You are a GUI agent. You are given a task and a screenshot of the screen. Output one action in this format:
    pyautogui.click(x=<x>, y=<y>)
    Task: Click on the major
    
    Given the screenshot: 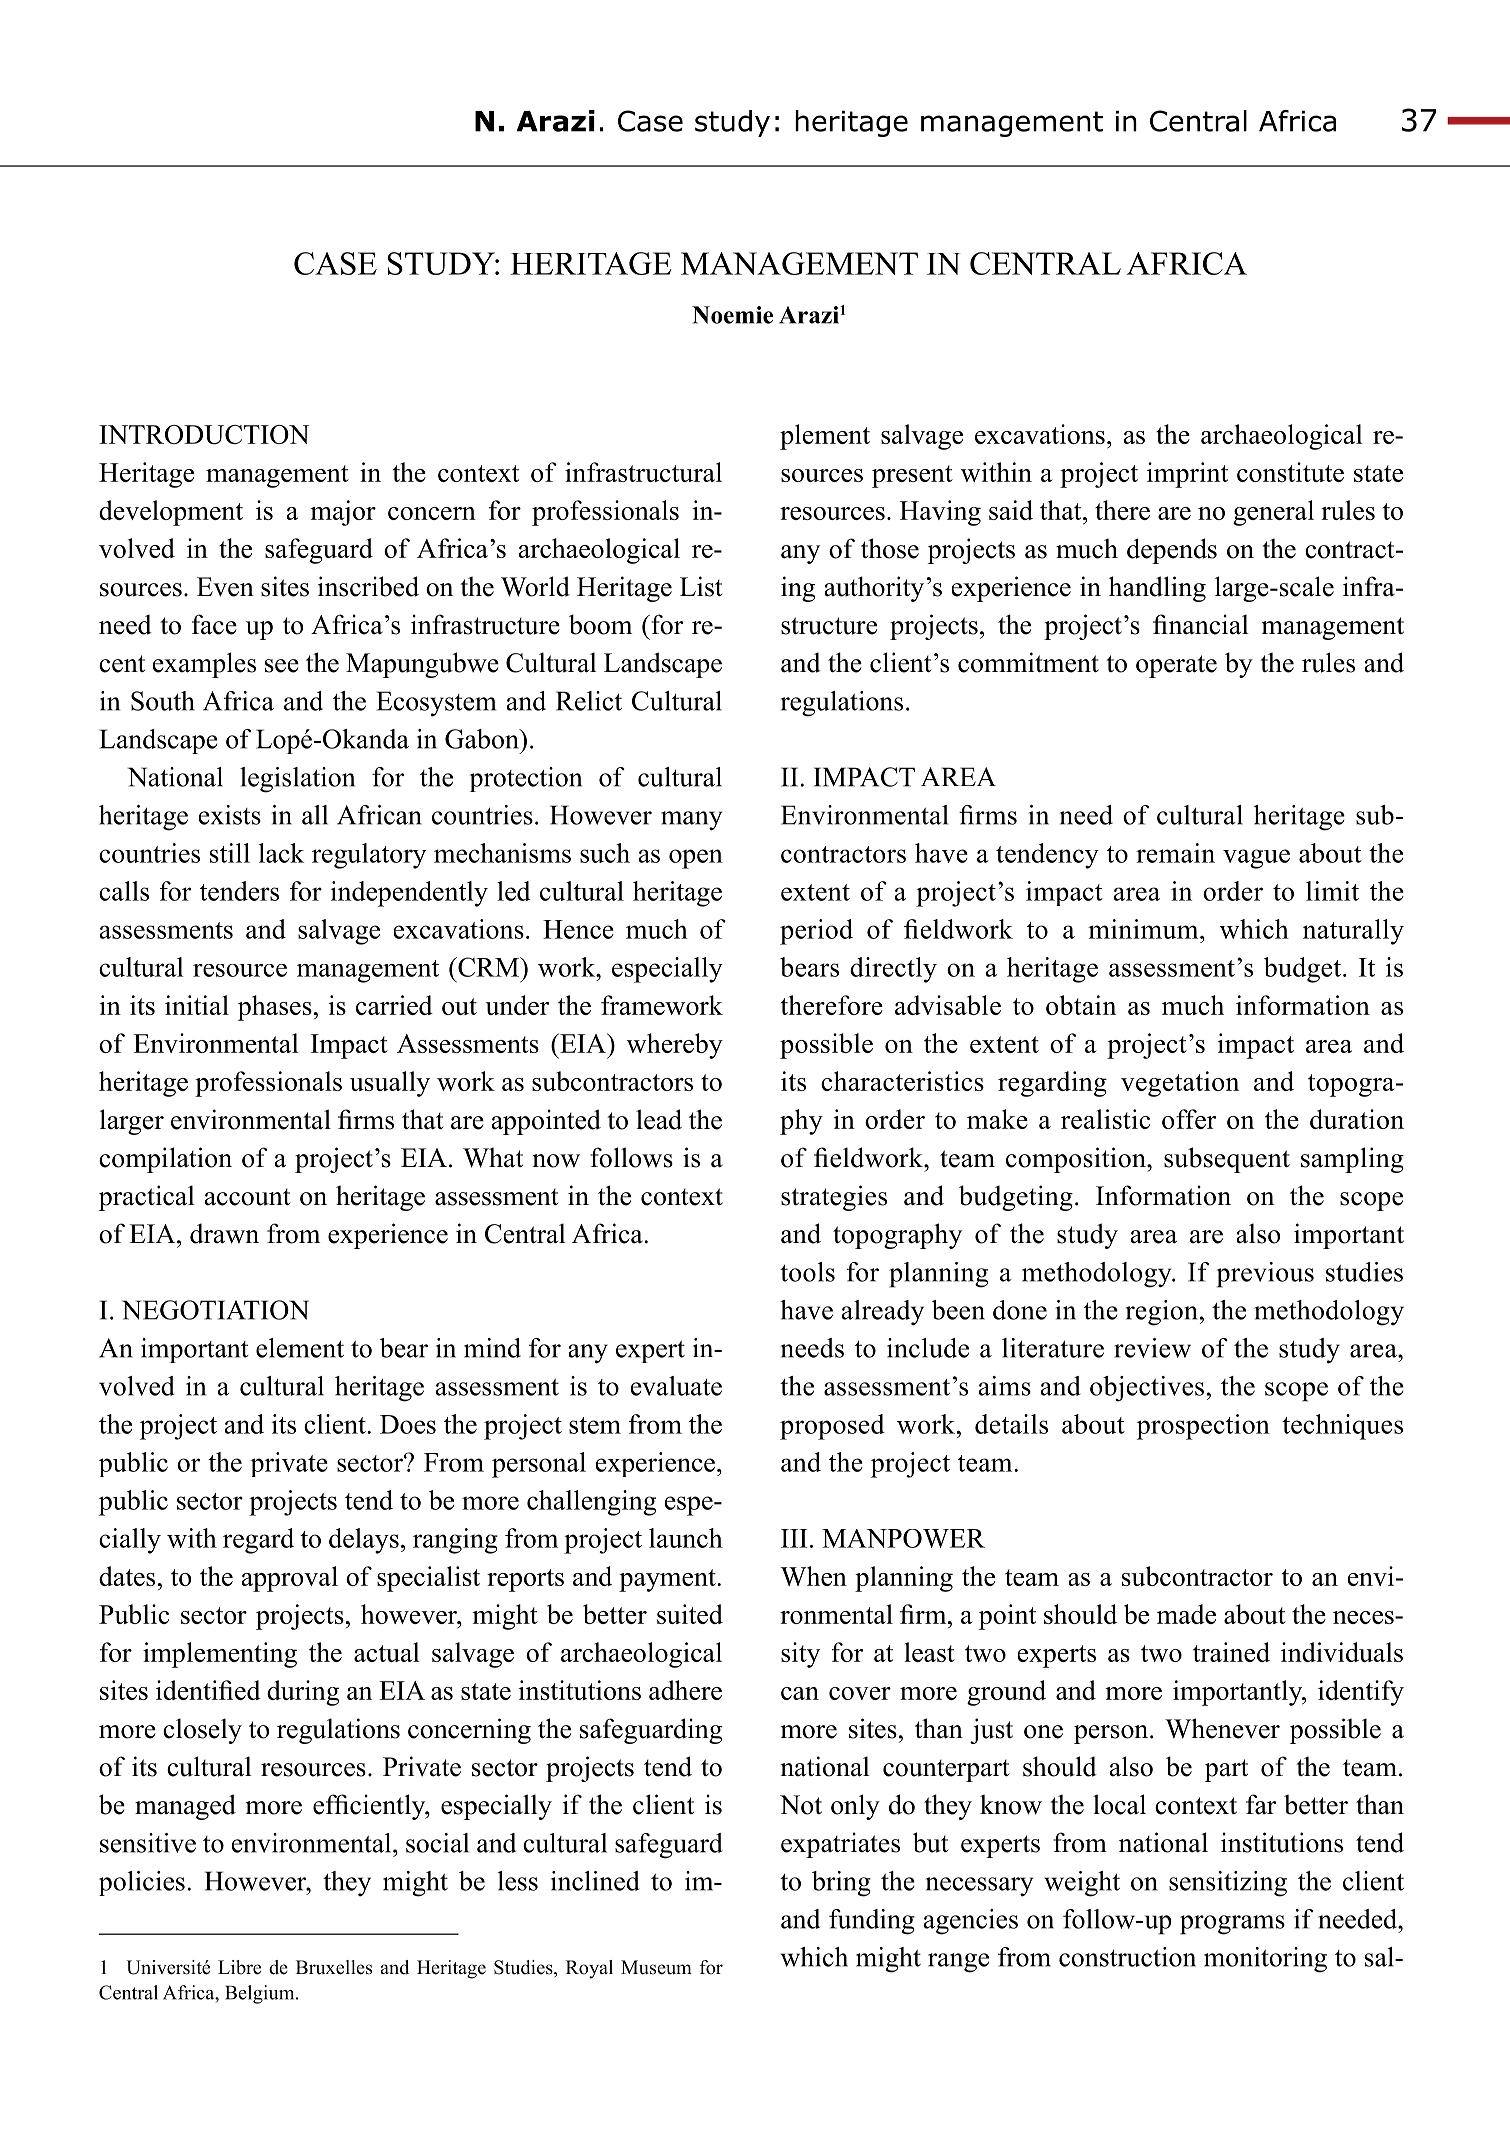 What is the action you would take?
    pyautogui.click(x=343, y=513)
